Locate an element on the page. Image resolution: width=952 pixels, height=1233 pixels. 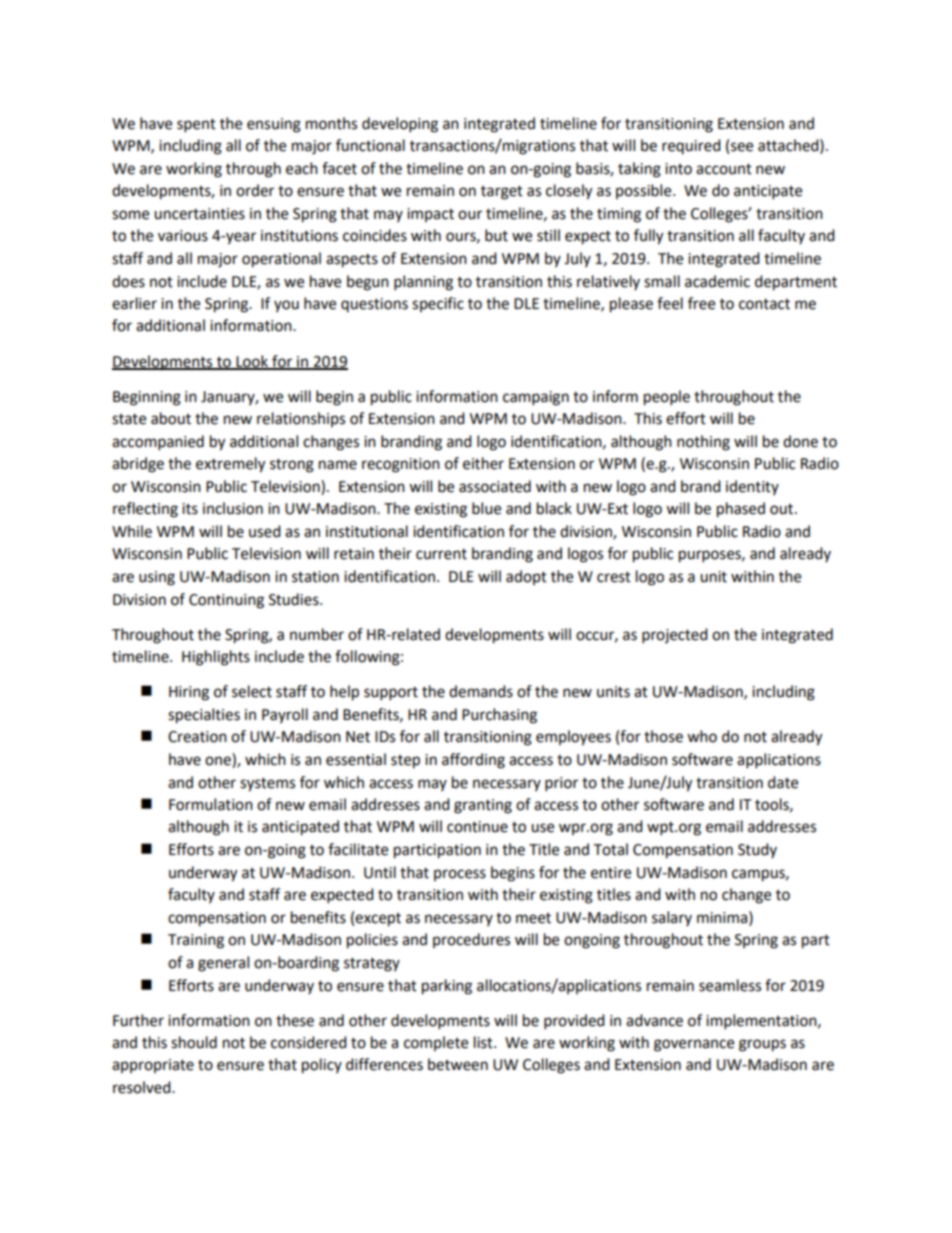
target is located at coordinates (502, 193).
